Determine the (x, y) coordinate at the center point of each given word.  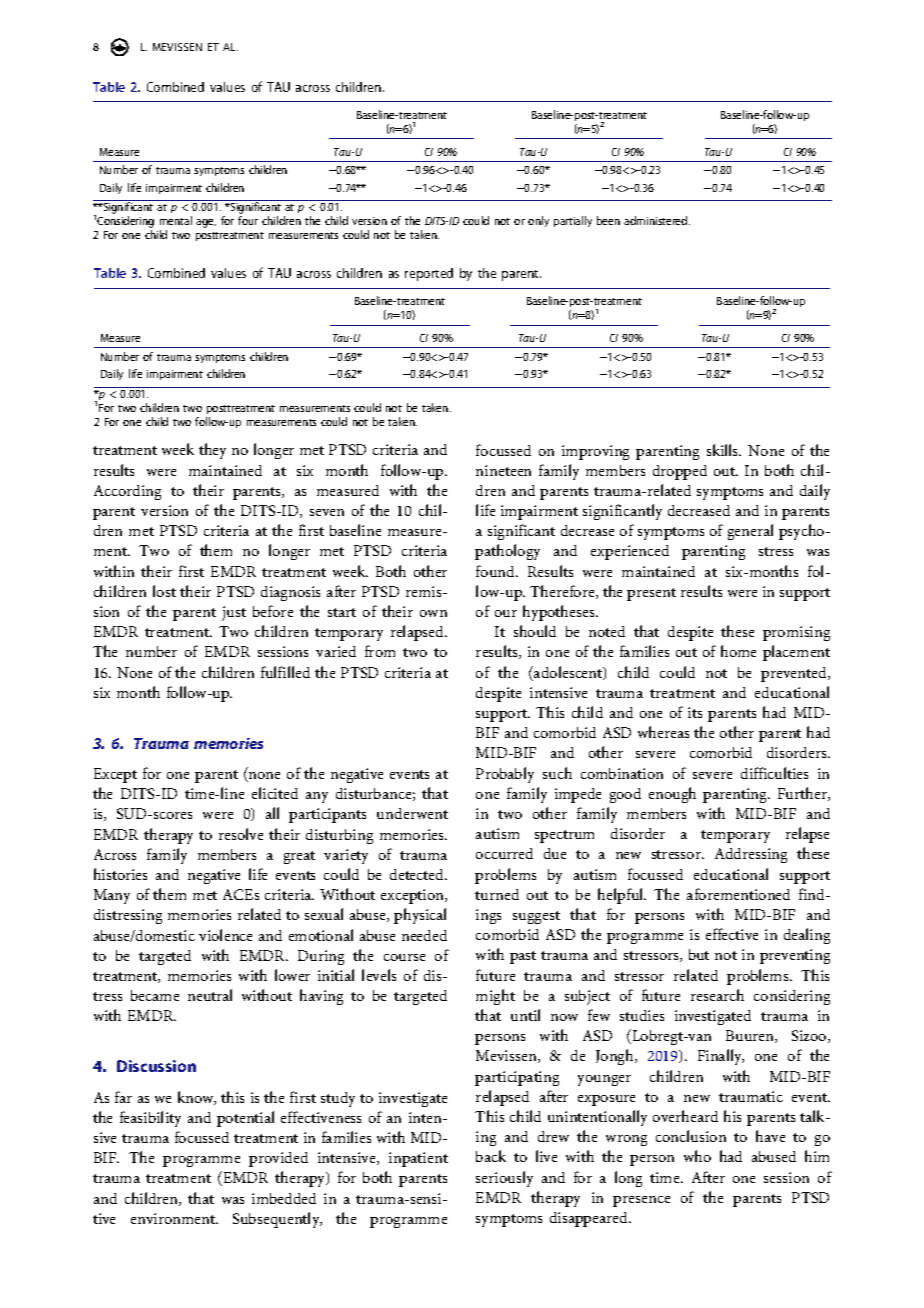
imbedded (284, 1198)
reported (429, 274)
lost (164, 591)
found (497, 571)
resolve (241, 834)
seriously (504, 1179)
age (206, 223)
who (697, 1156)
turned (497, 894)
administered (657, 220)
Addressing (751, 855)
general (750, 532)
